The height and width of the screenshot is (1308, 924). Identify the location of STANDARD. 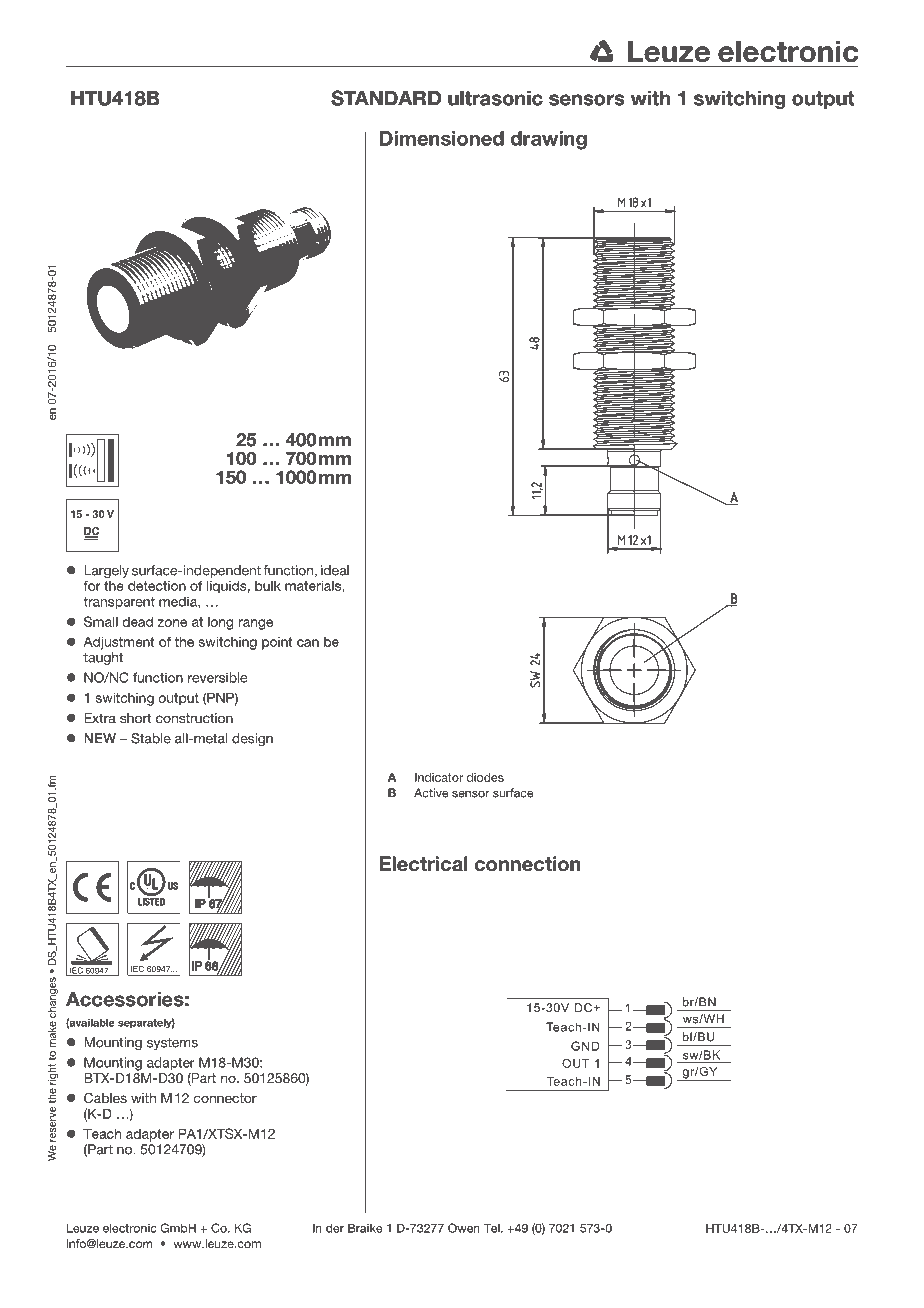
(386, 98).
